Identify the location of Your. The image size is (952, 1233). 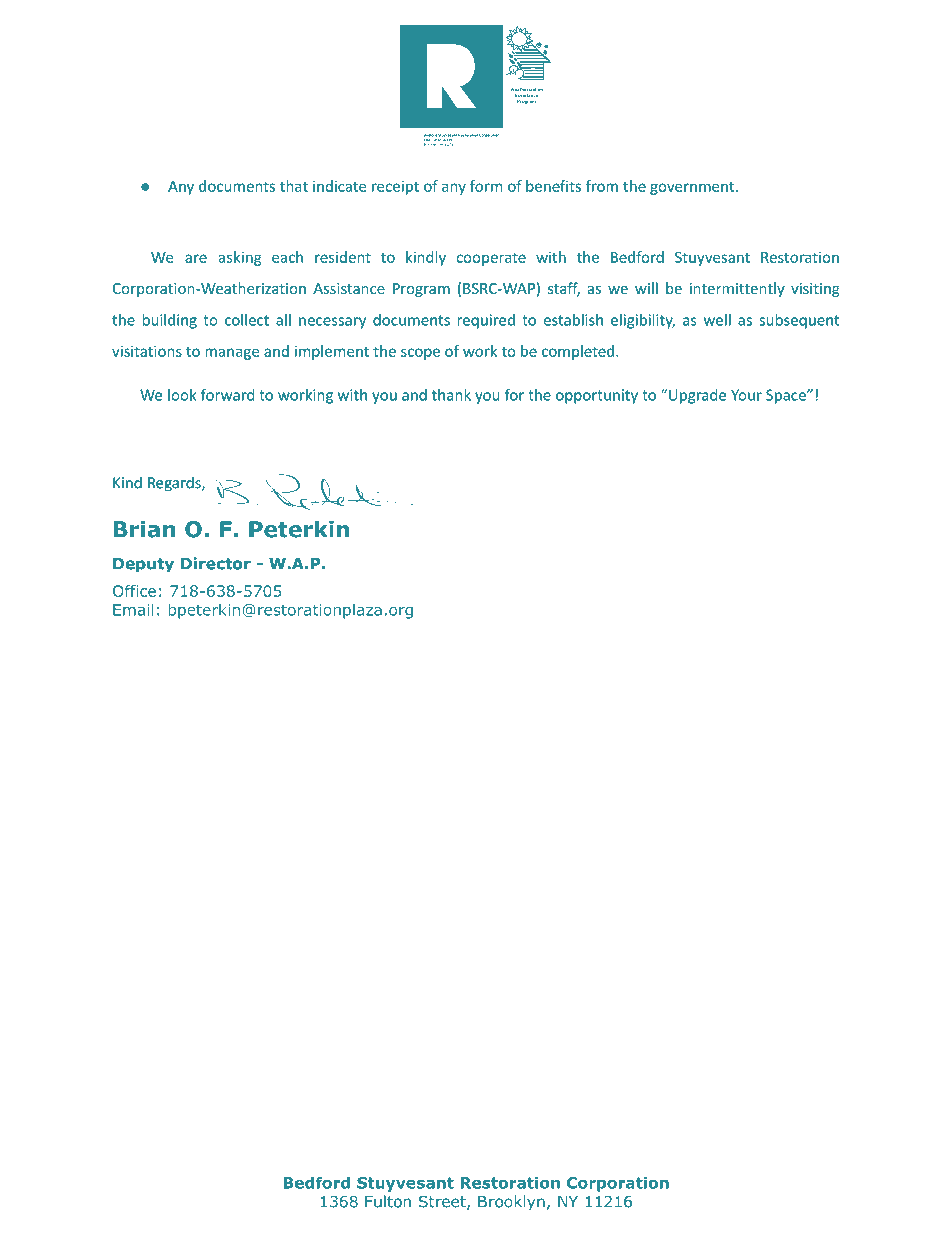
(746, 395).
